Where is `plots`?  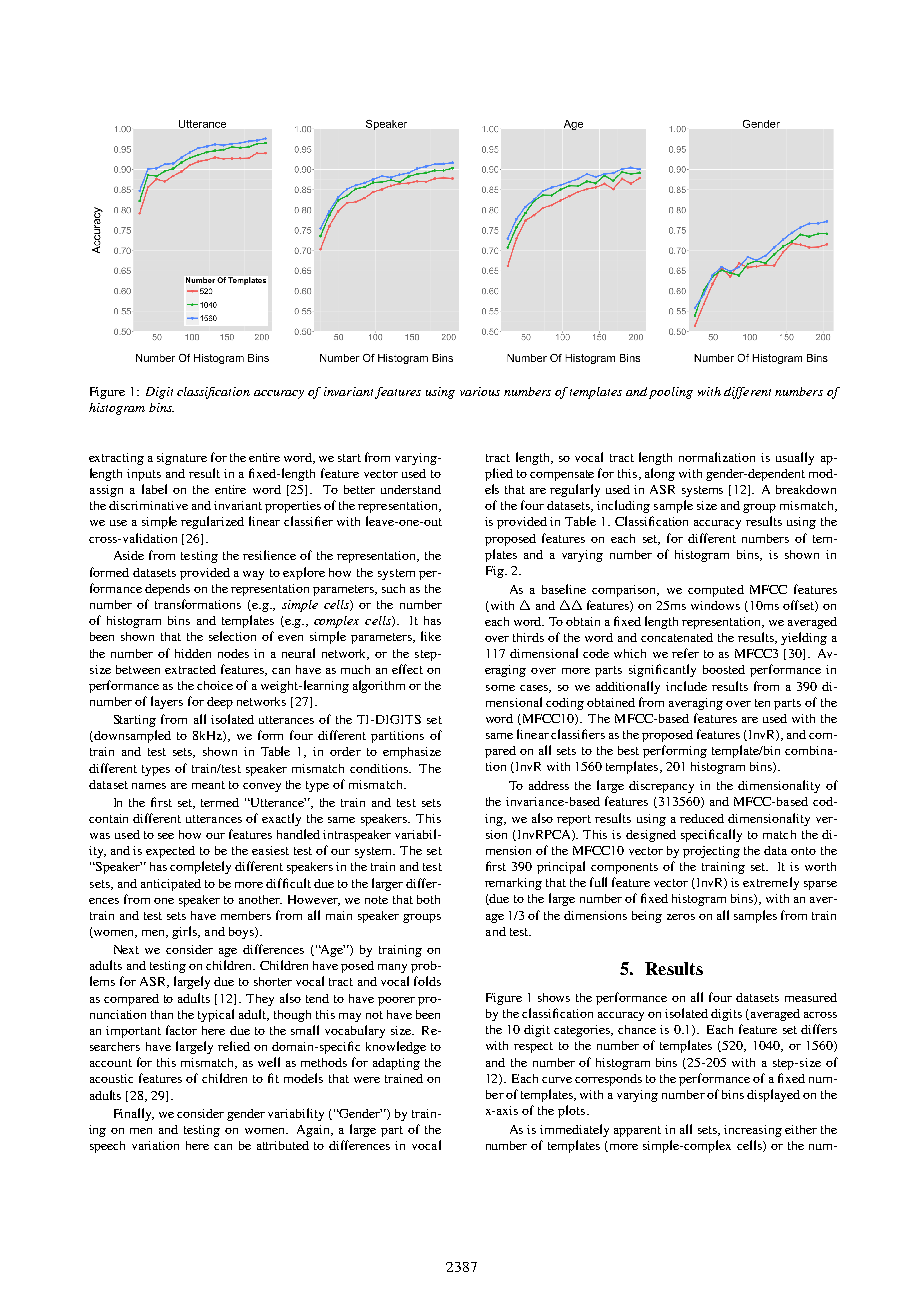
plots is located at coordinates (571, 1111).
